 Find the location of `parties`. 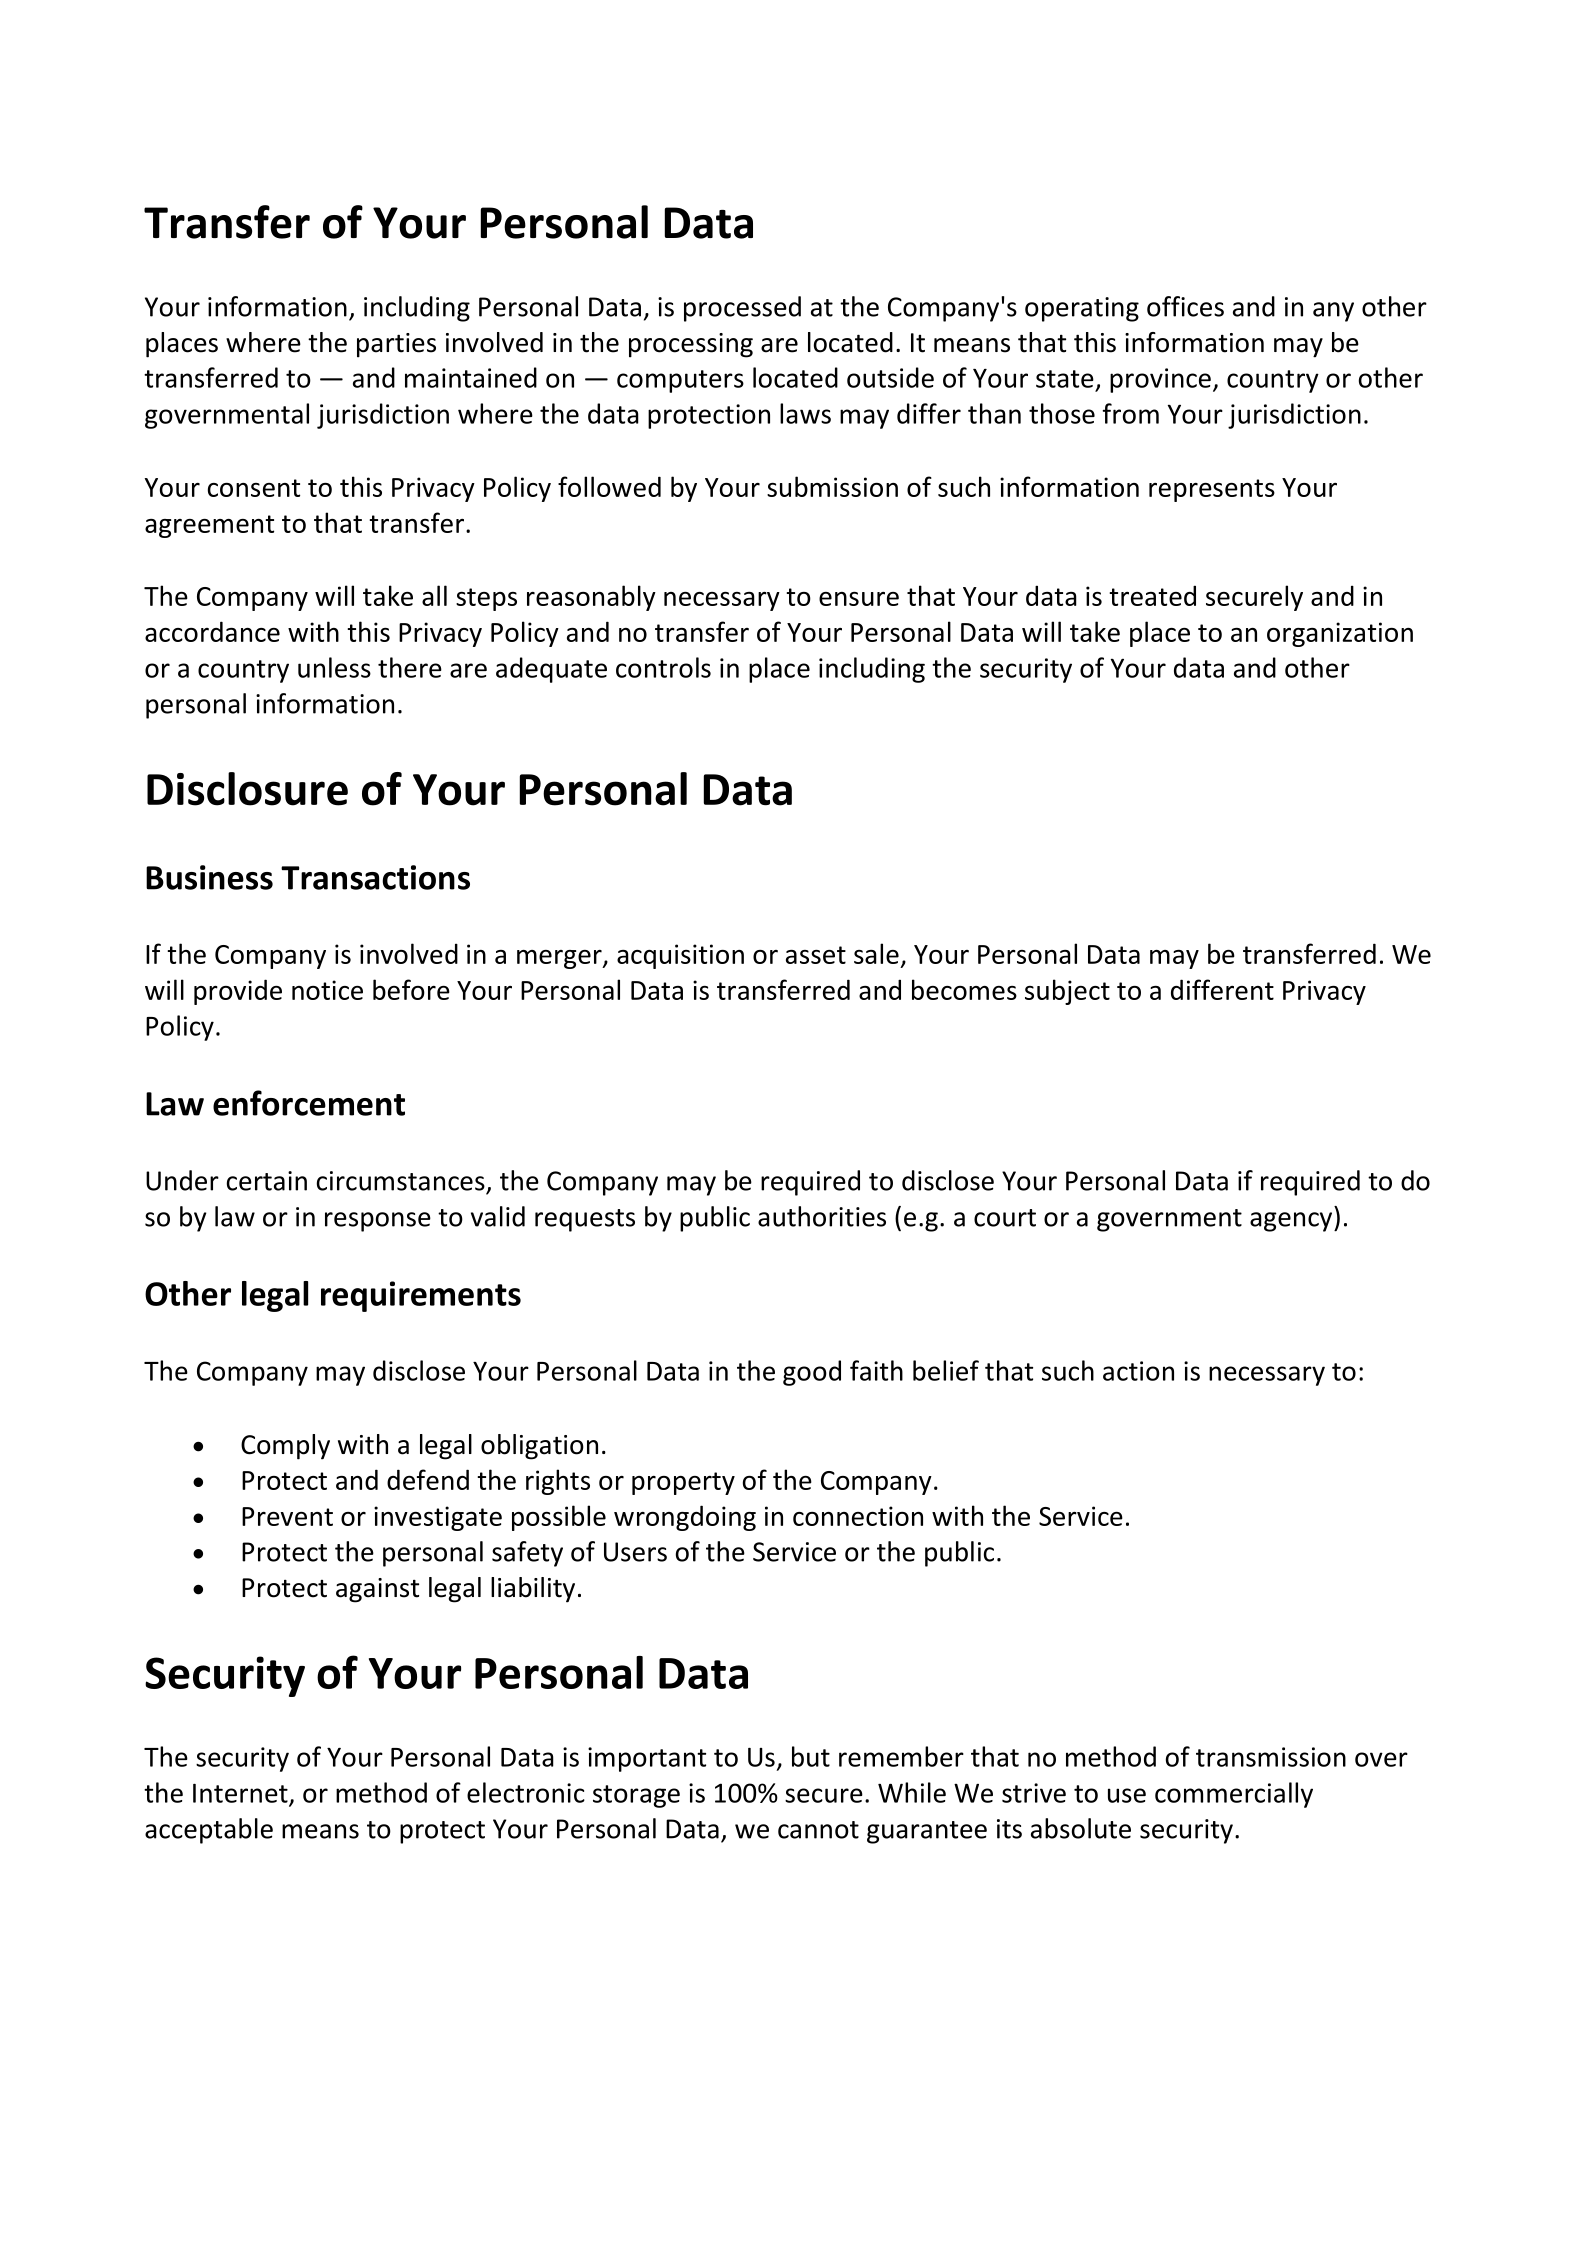

parties is located at coordinates (396, 345).
